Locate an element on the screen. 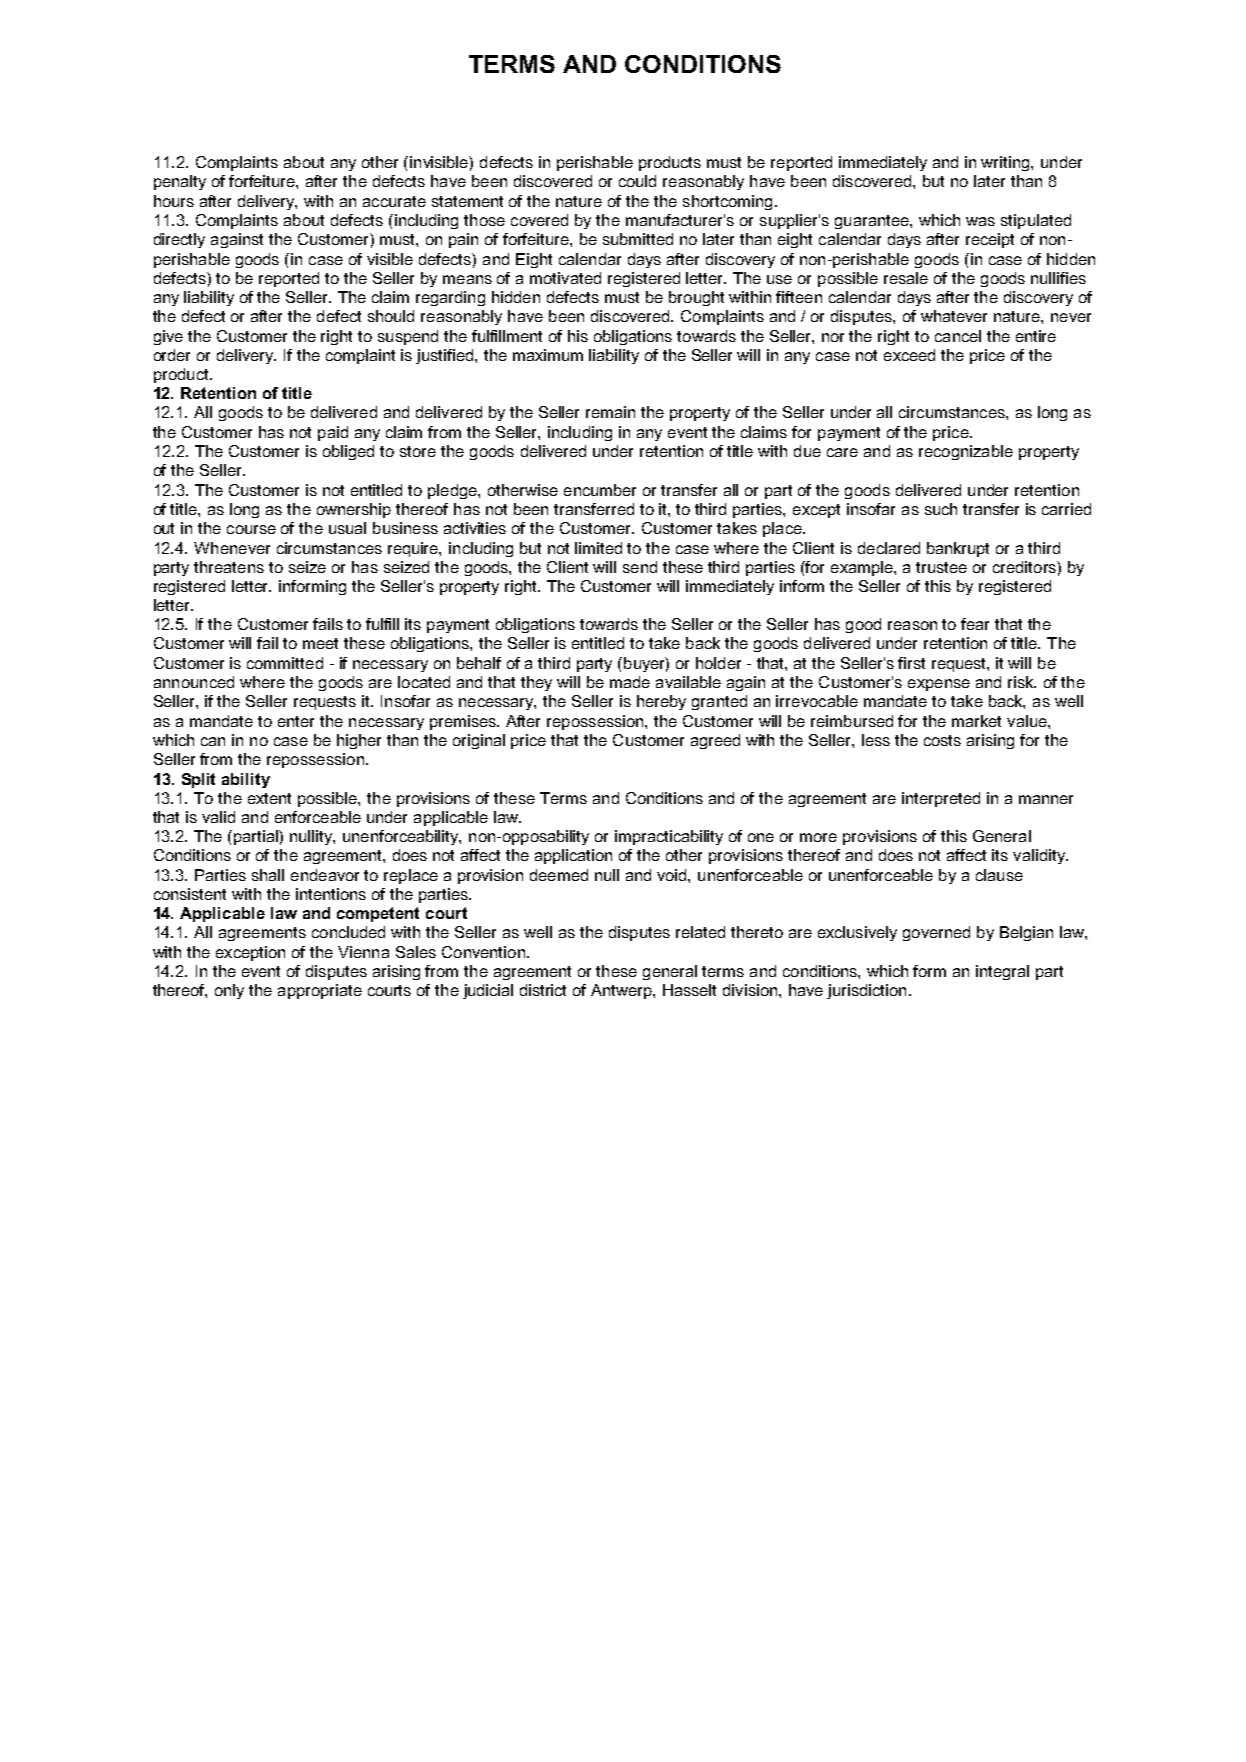 The image size is (1246, 1762). could is located at coordinates (637, 181).
